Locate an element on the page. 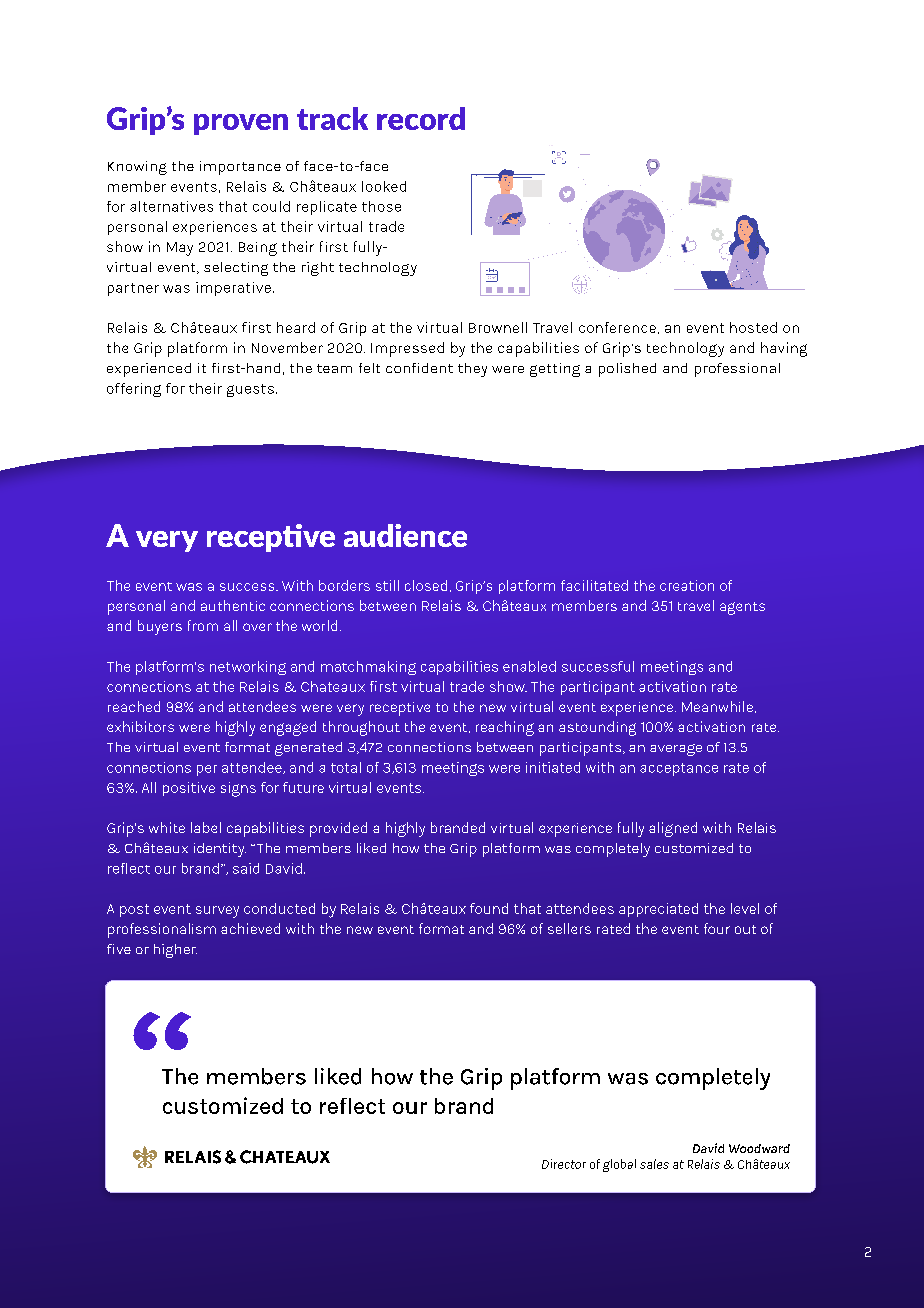  hosted is located at coordinates (753, 327).
